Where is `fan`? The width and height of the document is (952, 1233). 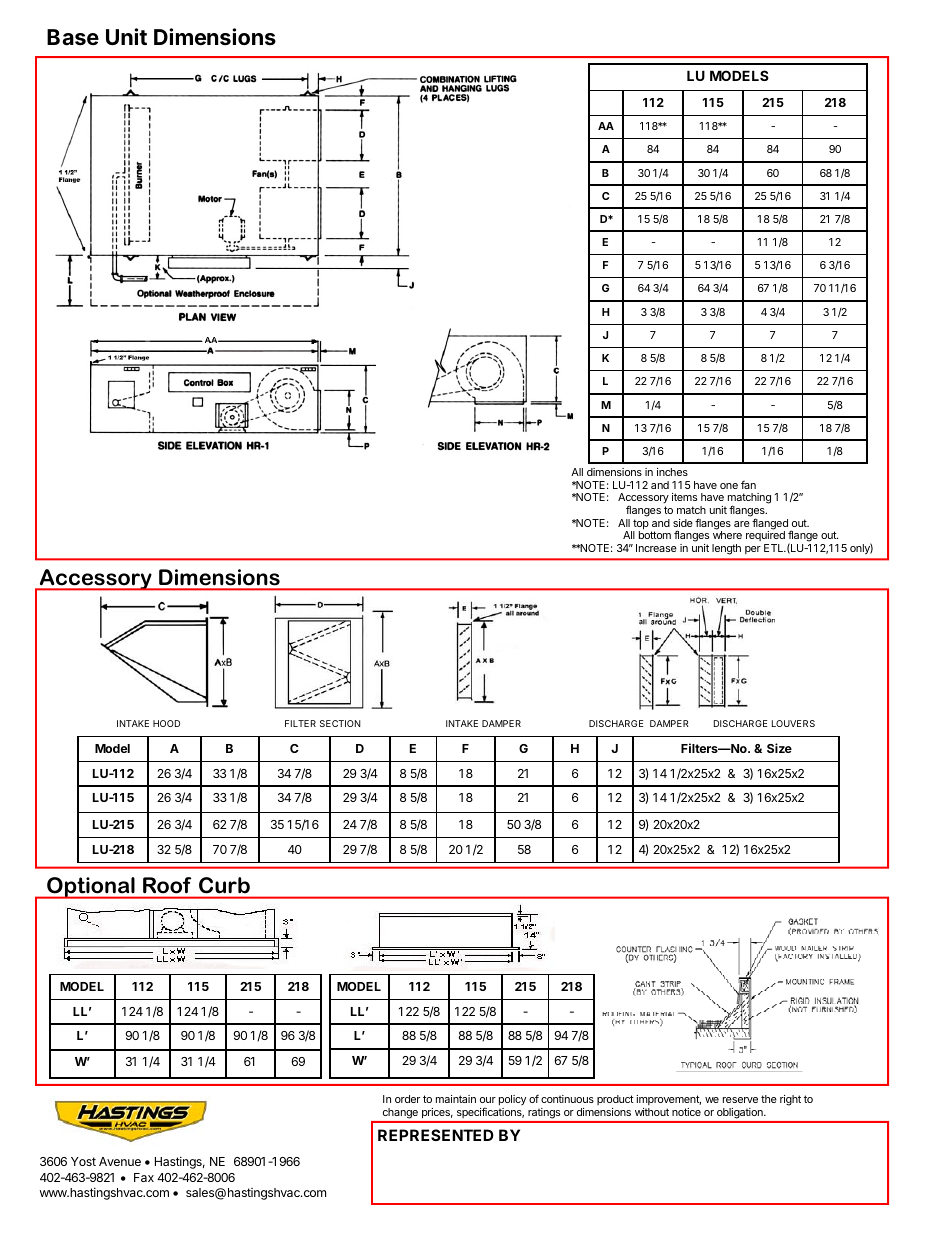
fan is located at coordinates (748, 484).
